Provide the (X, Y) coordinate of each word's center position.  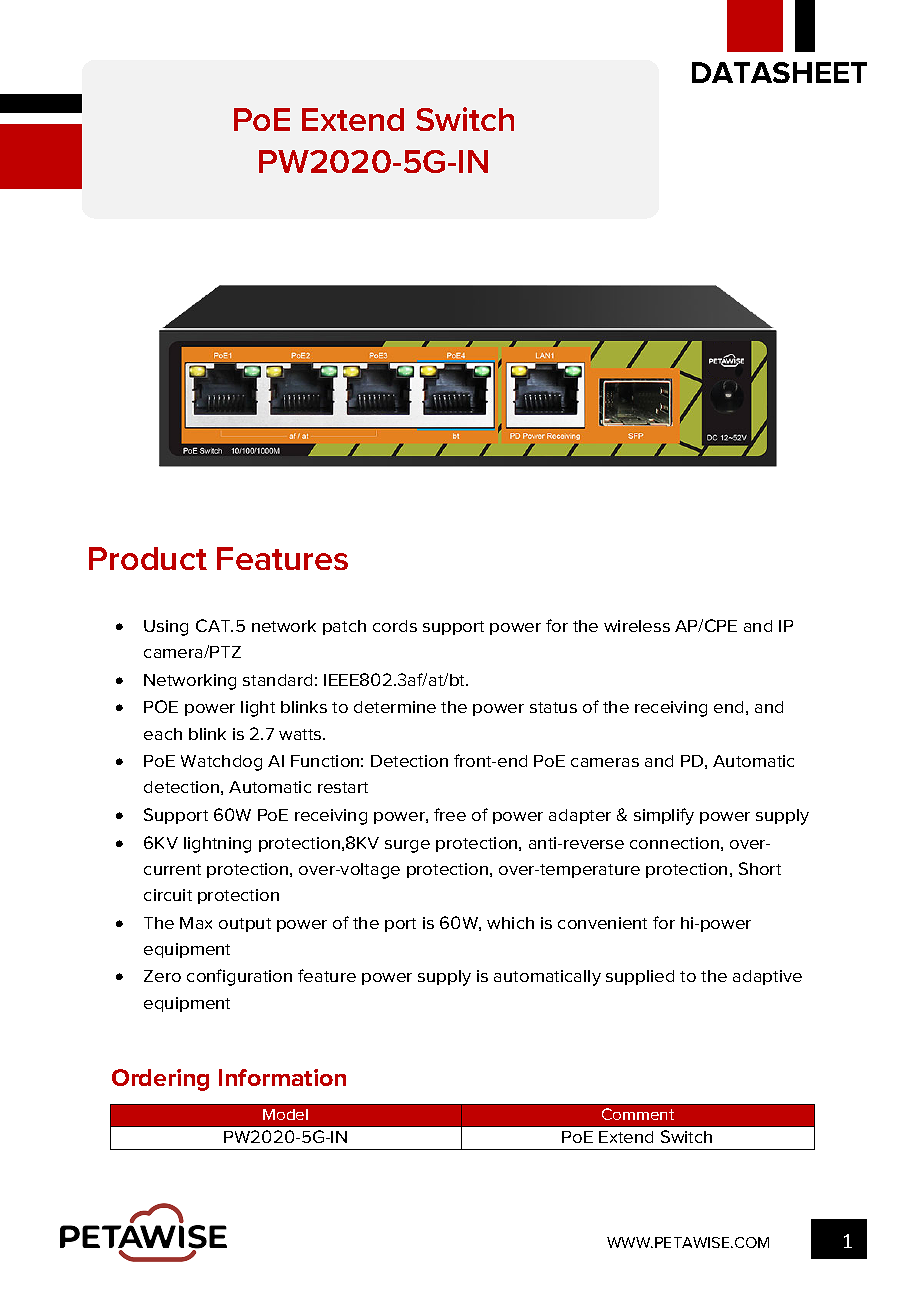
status (553, 707)
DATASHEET (779, 72)
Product (148, 558)
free (450, 814)
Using (166, 628)
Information (282, 1077)
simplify (664, 816)
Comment (638, 1114)
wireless (637, 626)
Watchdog (221, 763)
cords (395, 626)
